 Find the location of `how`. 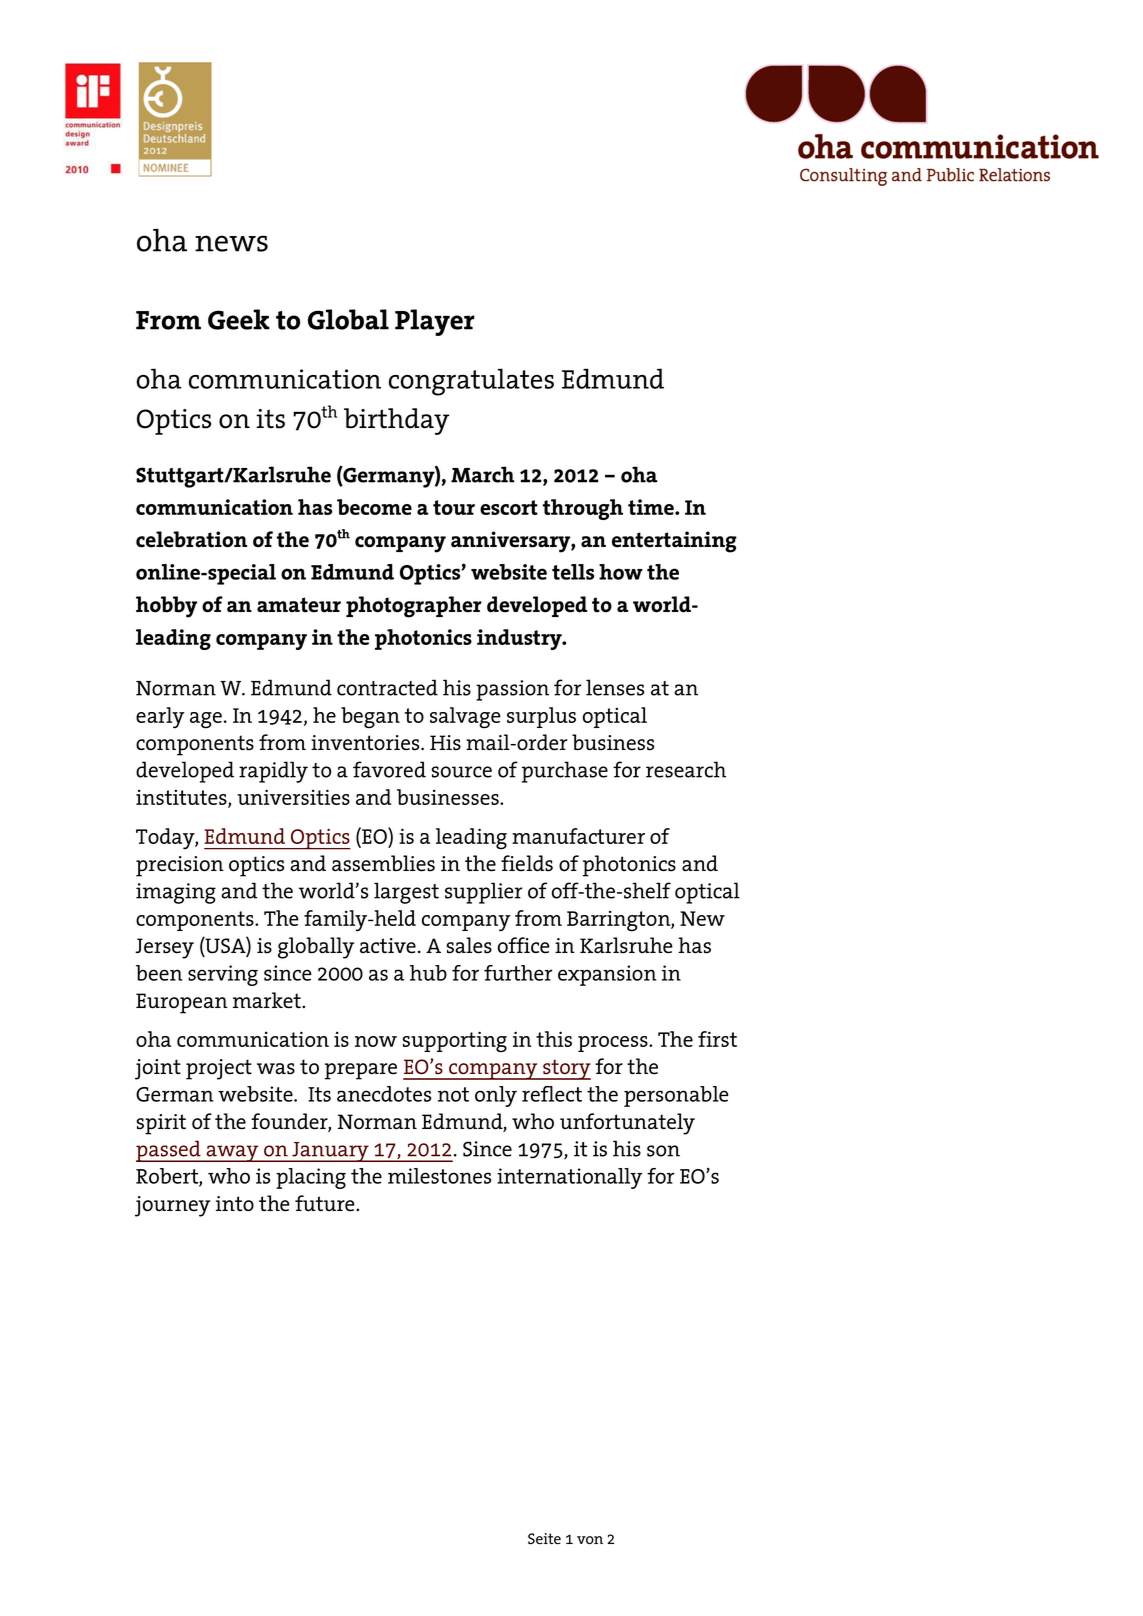

how is located at coordinates (621, 572).
